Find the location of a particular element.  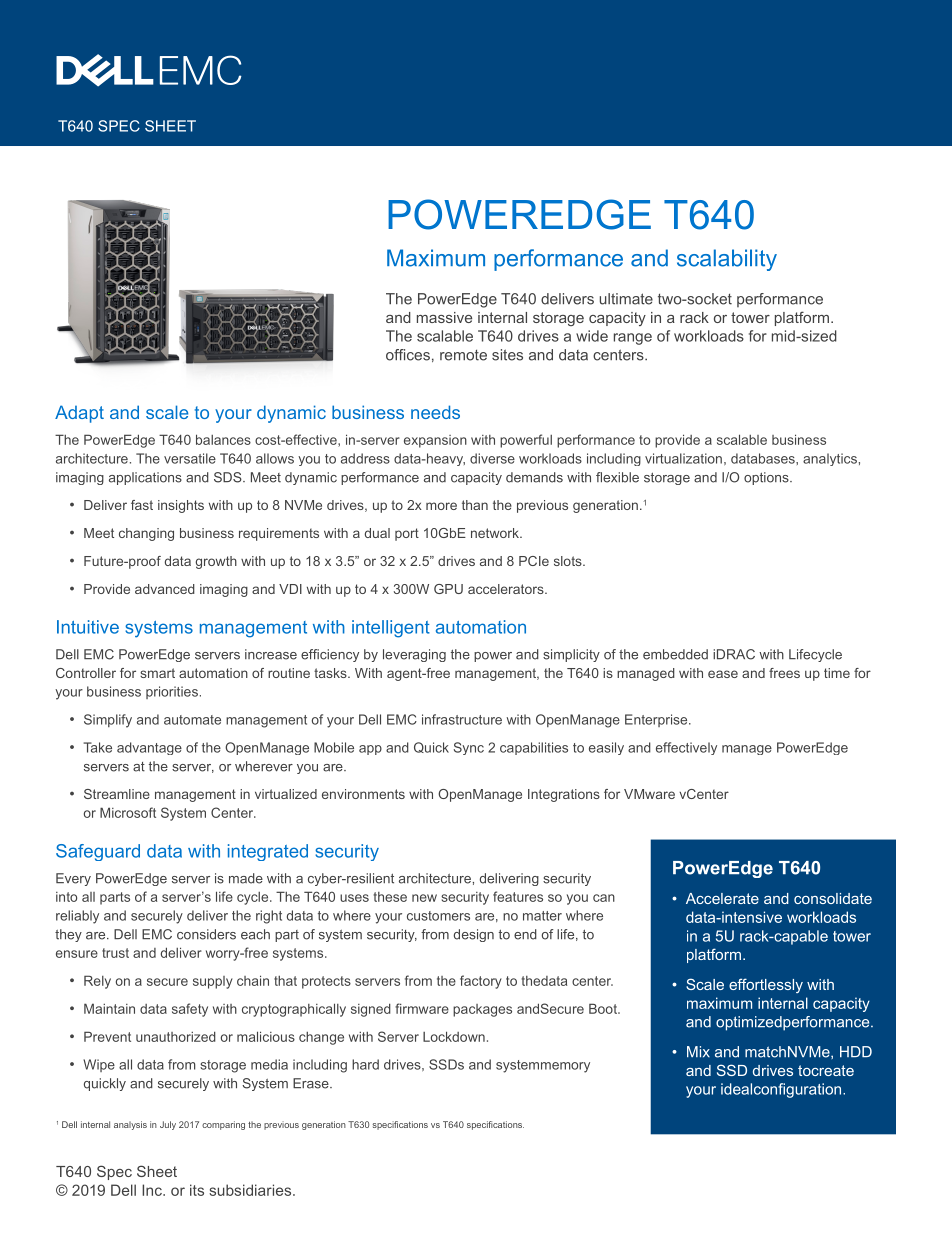

Accelerate is located at coordinates (722, 898).
